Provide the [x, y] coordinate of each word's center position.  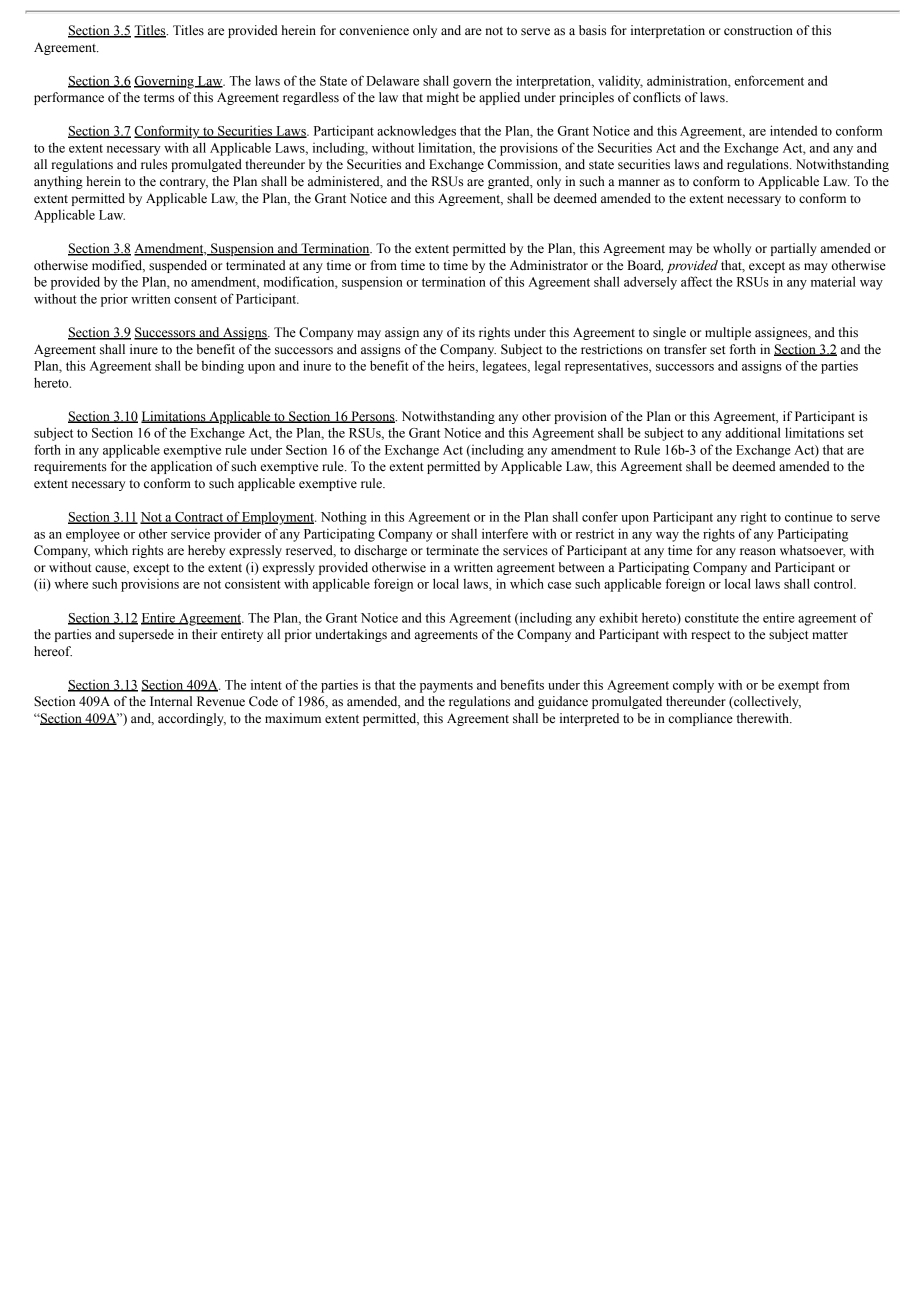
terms [159, 98]
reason [758, 552]
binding [222, 367]
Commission [524, 165]
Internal [171, 701]
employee [93, 535]
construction [758, 30]
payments [446, 687]
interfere [505, 533]
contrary [184, 183]
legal [548, 367]
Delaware [392, 80]
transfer [685, 349]
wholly [732, 249]
